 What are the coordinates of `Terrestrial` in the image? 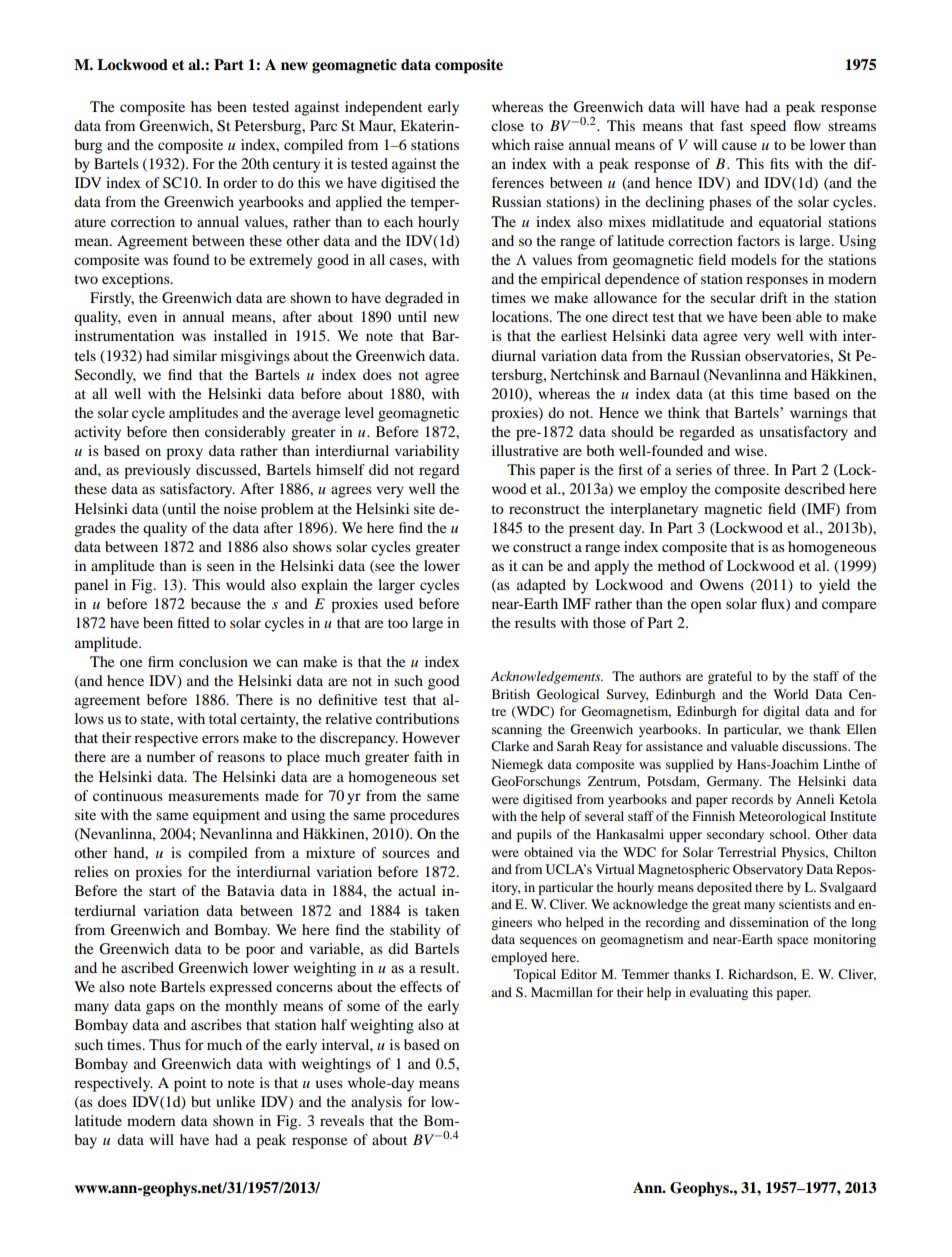 It's located at (747, 852).
